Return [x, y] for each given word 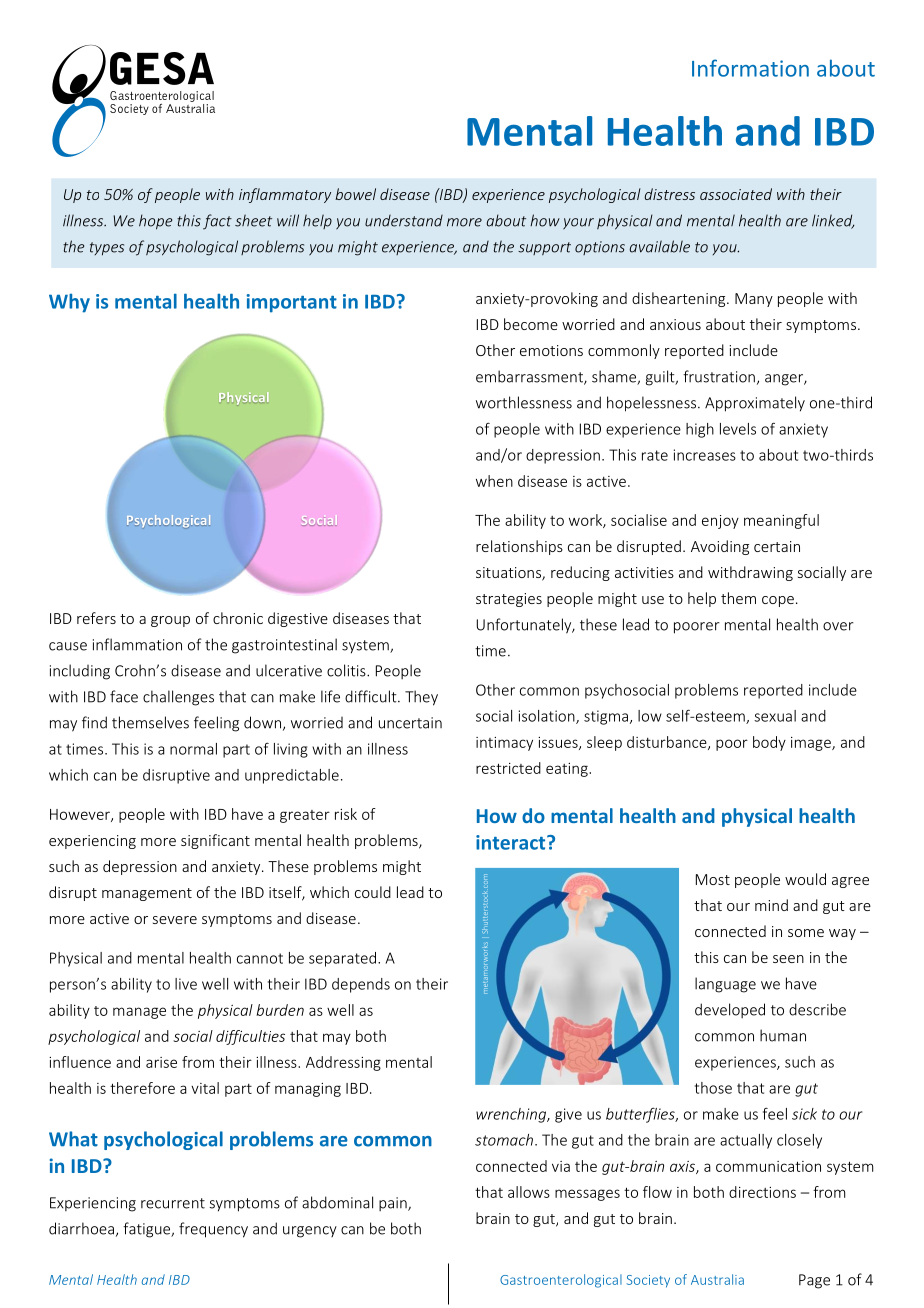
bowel [355, 194]
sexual [775, 716]
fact [217, 222]
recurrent [173, 1203]
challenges [178, 698]
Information [750, 68]
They [421, 698]
